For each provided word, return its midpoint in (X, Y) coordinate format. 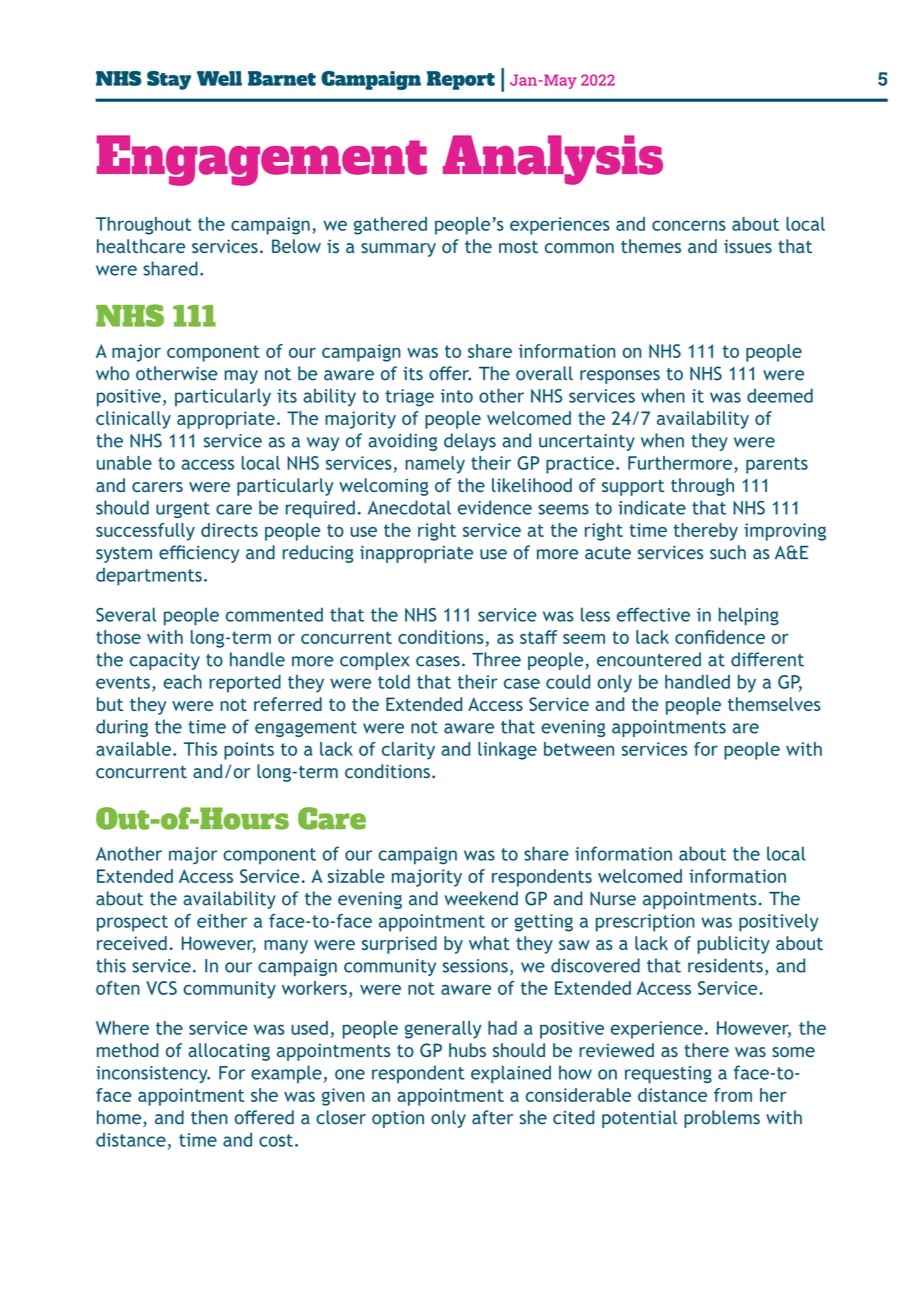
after (492, 1117)
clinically (133, 420)
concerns (689, 225)
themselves (774, 704)
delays (470, 442)
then (209, 1117)
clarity (408, 751)
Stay (169, 80)
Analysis (553, 160)
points (249, 751)
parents (777, 465)
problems (722, 1119)
